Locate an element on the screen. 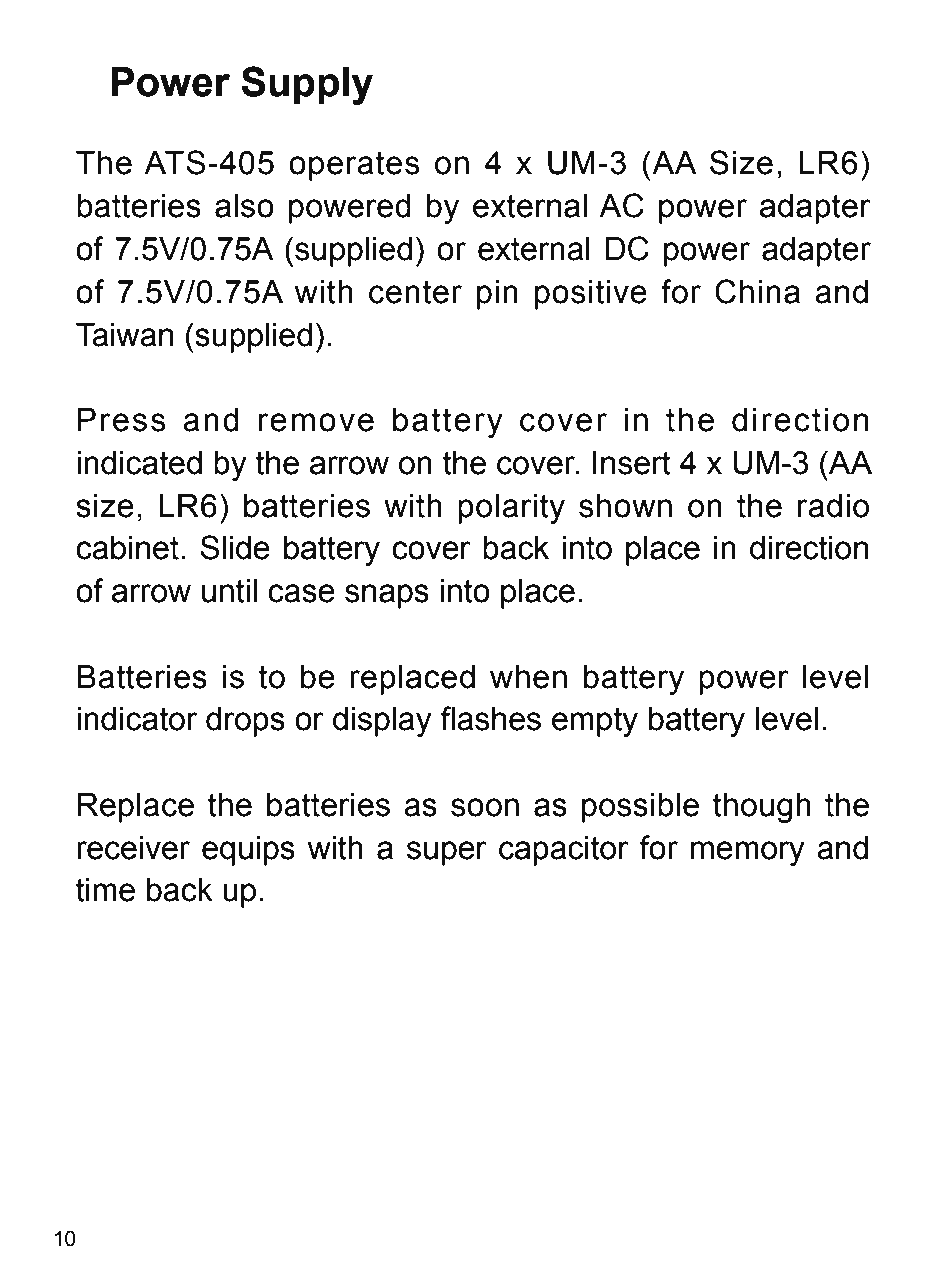 The height and width of the screenshot is (1288, 946). super is located at coordinates (447, 853).
